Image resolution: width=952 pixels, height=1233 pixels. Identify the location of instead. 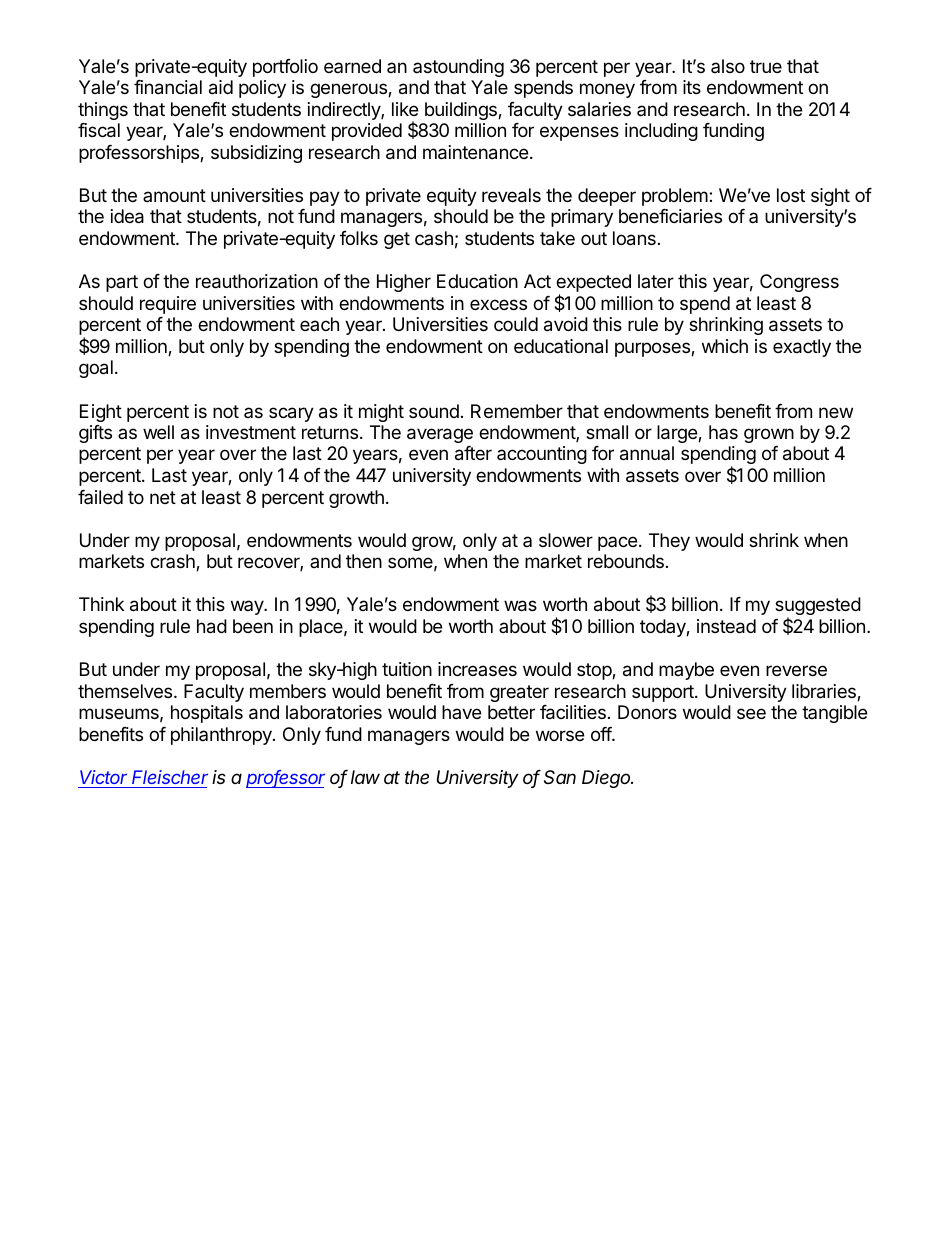
(726, 626).
